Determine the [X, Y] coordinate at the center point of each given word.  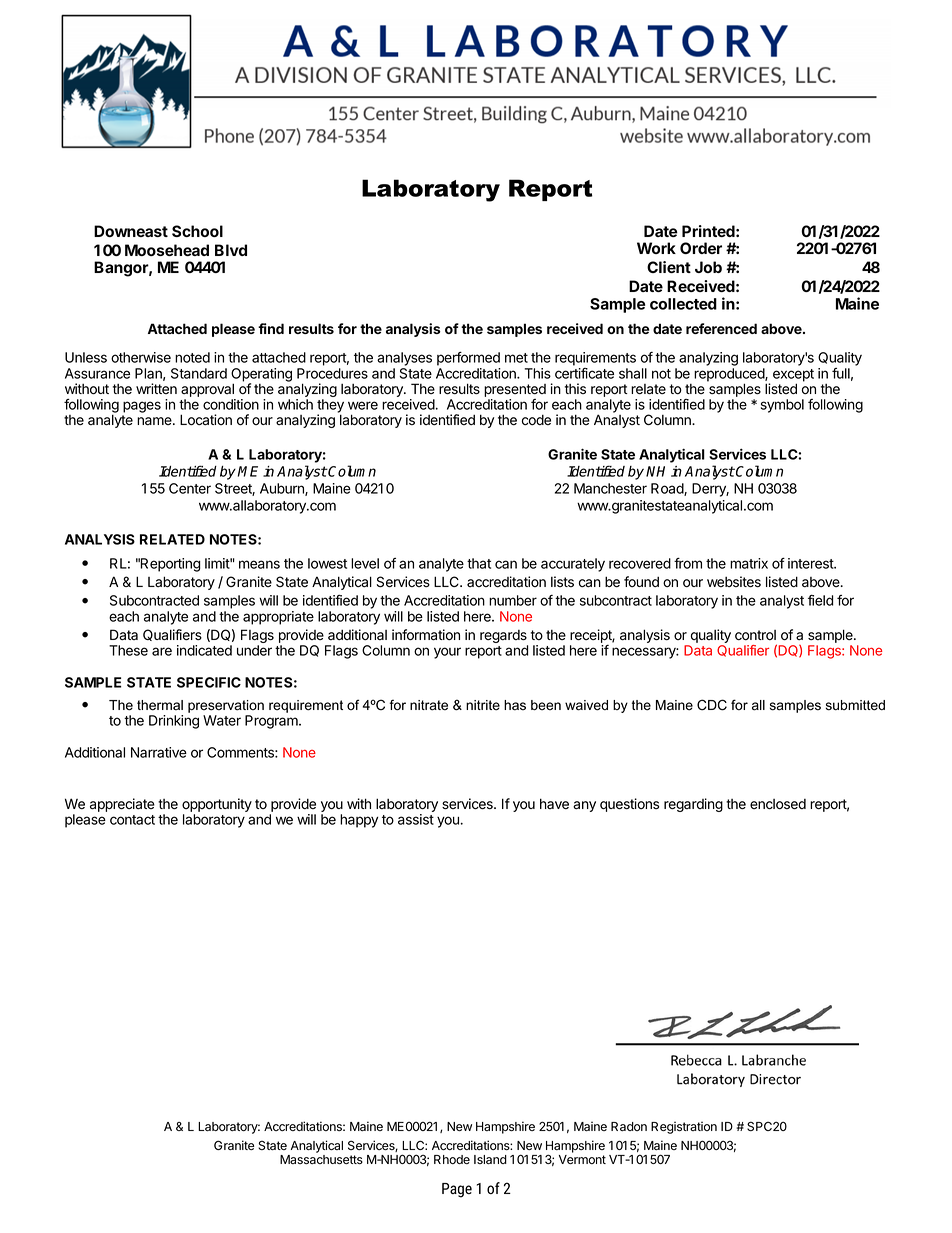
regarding [693, 805]
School [197, 231]
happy [359, 821]
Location [206, 420]
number [513, 600]
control [755, 635]
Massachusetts [321, 1160]
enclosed [778, 804]
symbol [782, 406]
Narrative [159, 752]
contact [132, 820]
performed [468, 358]
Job [708, 267]
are [162, 651]
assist [416, 819]
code [536, 420]
